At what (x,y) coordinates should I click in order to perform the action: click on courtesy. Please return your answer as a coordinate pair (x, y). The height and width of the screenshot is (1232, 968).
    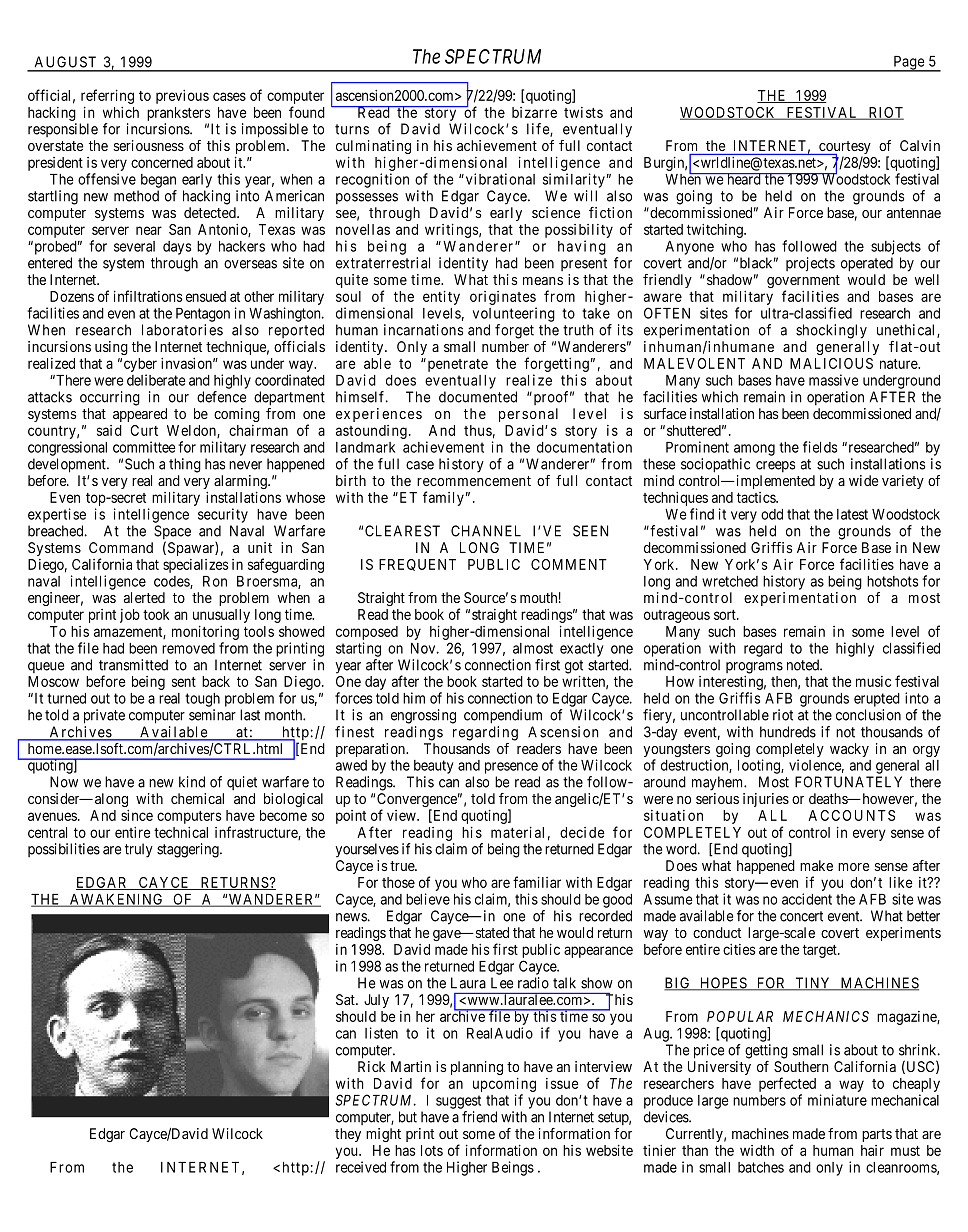
    Looking at the image, I should click on (844, 149).
